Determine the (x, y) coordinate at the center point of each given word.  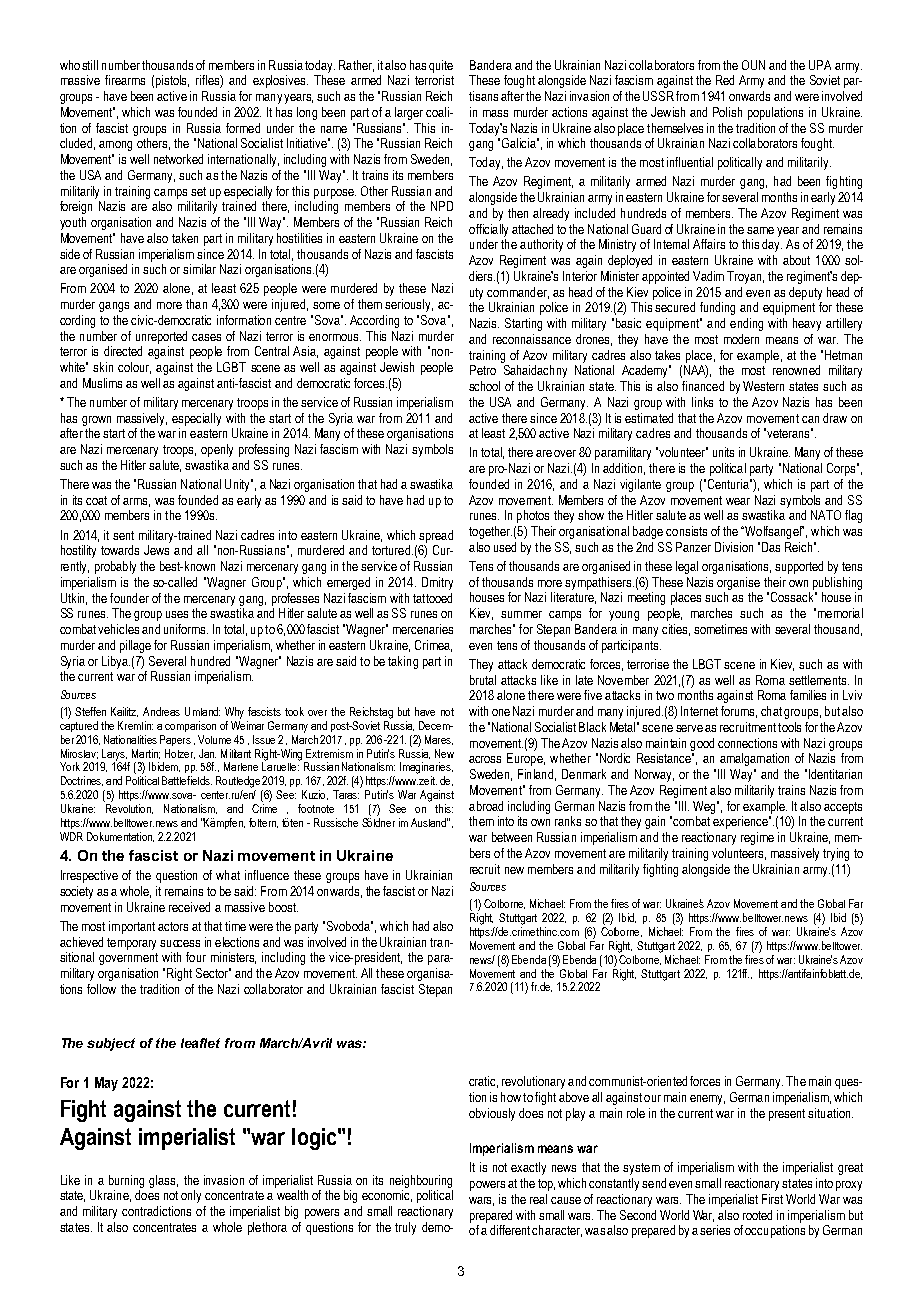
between (512, 837)
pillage (135, 646)
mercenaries (423, 629)
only (191, 1196)
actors (173, 926)
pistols (172, 81)
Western (763, 386)
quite (441, 66)
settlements (819, 680)
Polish (727, 112)
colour (134, 368)
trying (836, 854)
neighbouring (421, 1181)
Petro (483, 370)
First (772, 1199)
